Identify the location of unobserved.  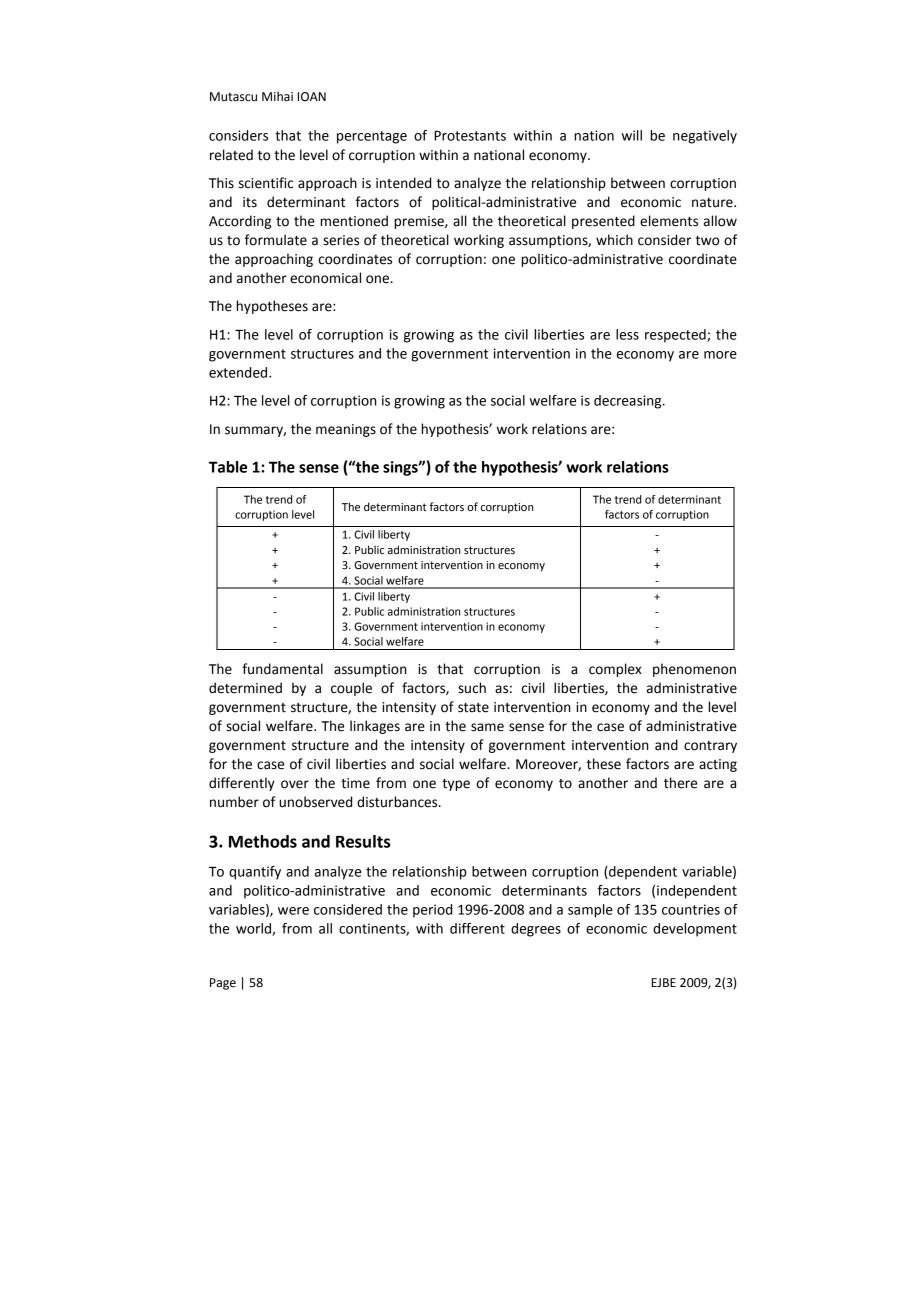
(315, 802).
